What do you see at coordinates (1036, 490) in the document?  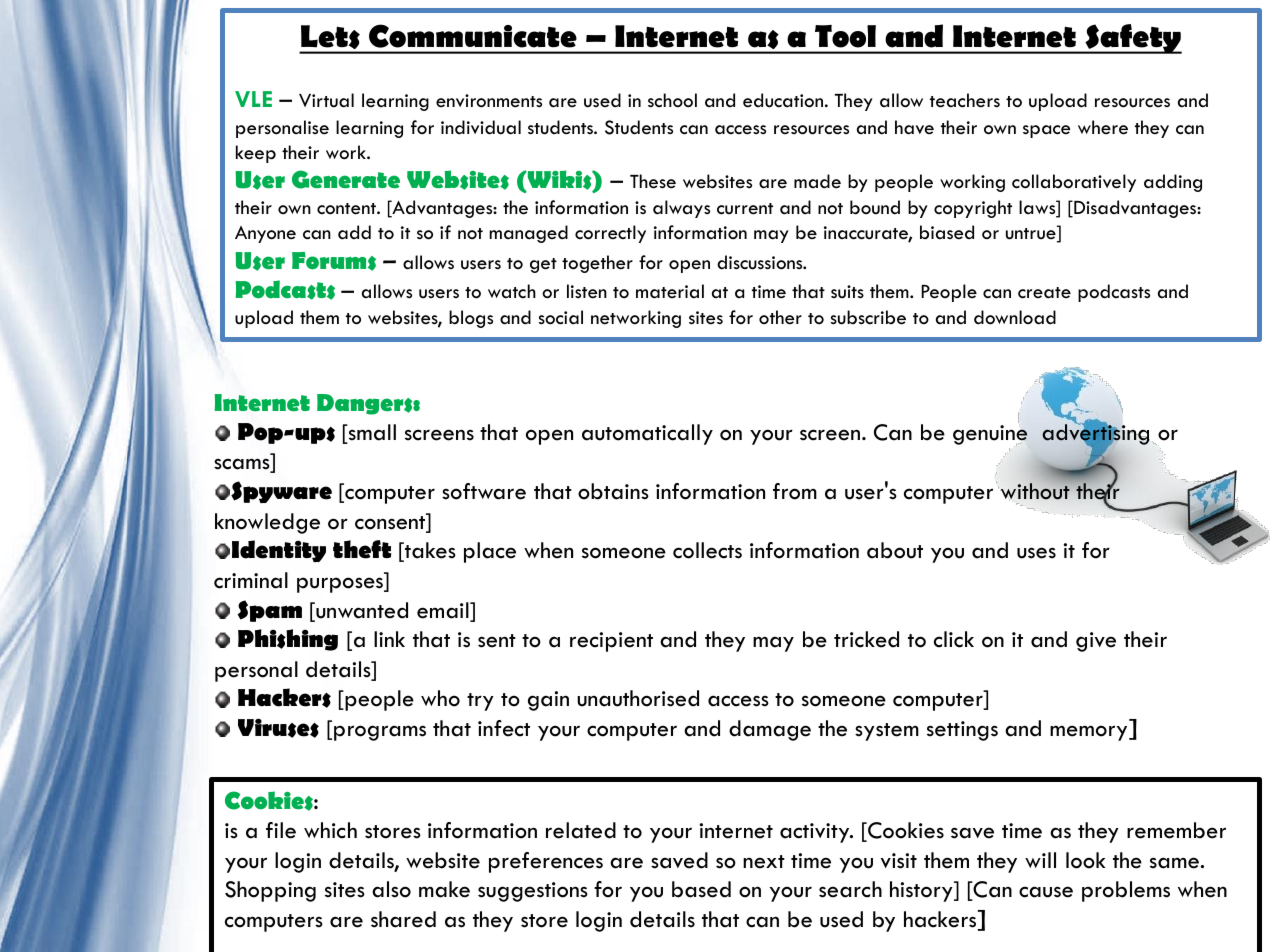 I see `without` at bounding box center [1036, 490].
